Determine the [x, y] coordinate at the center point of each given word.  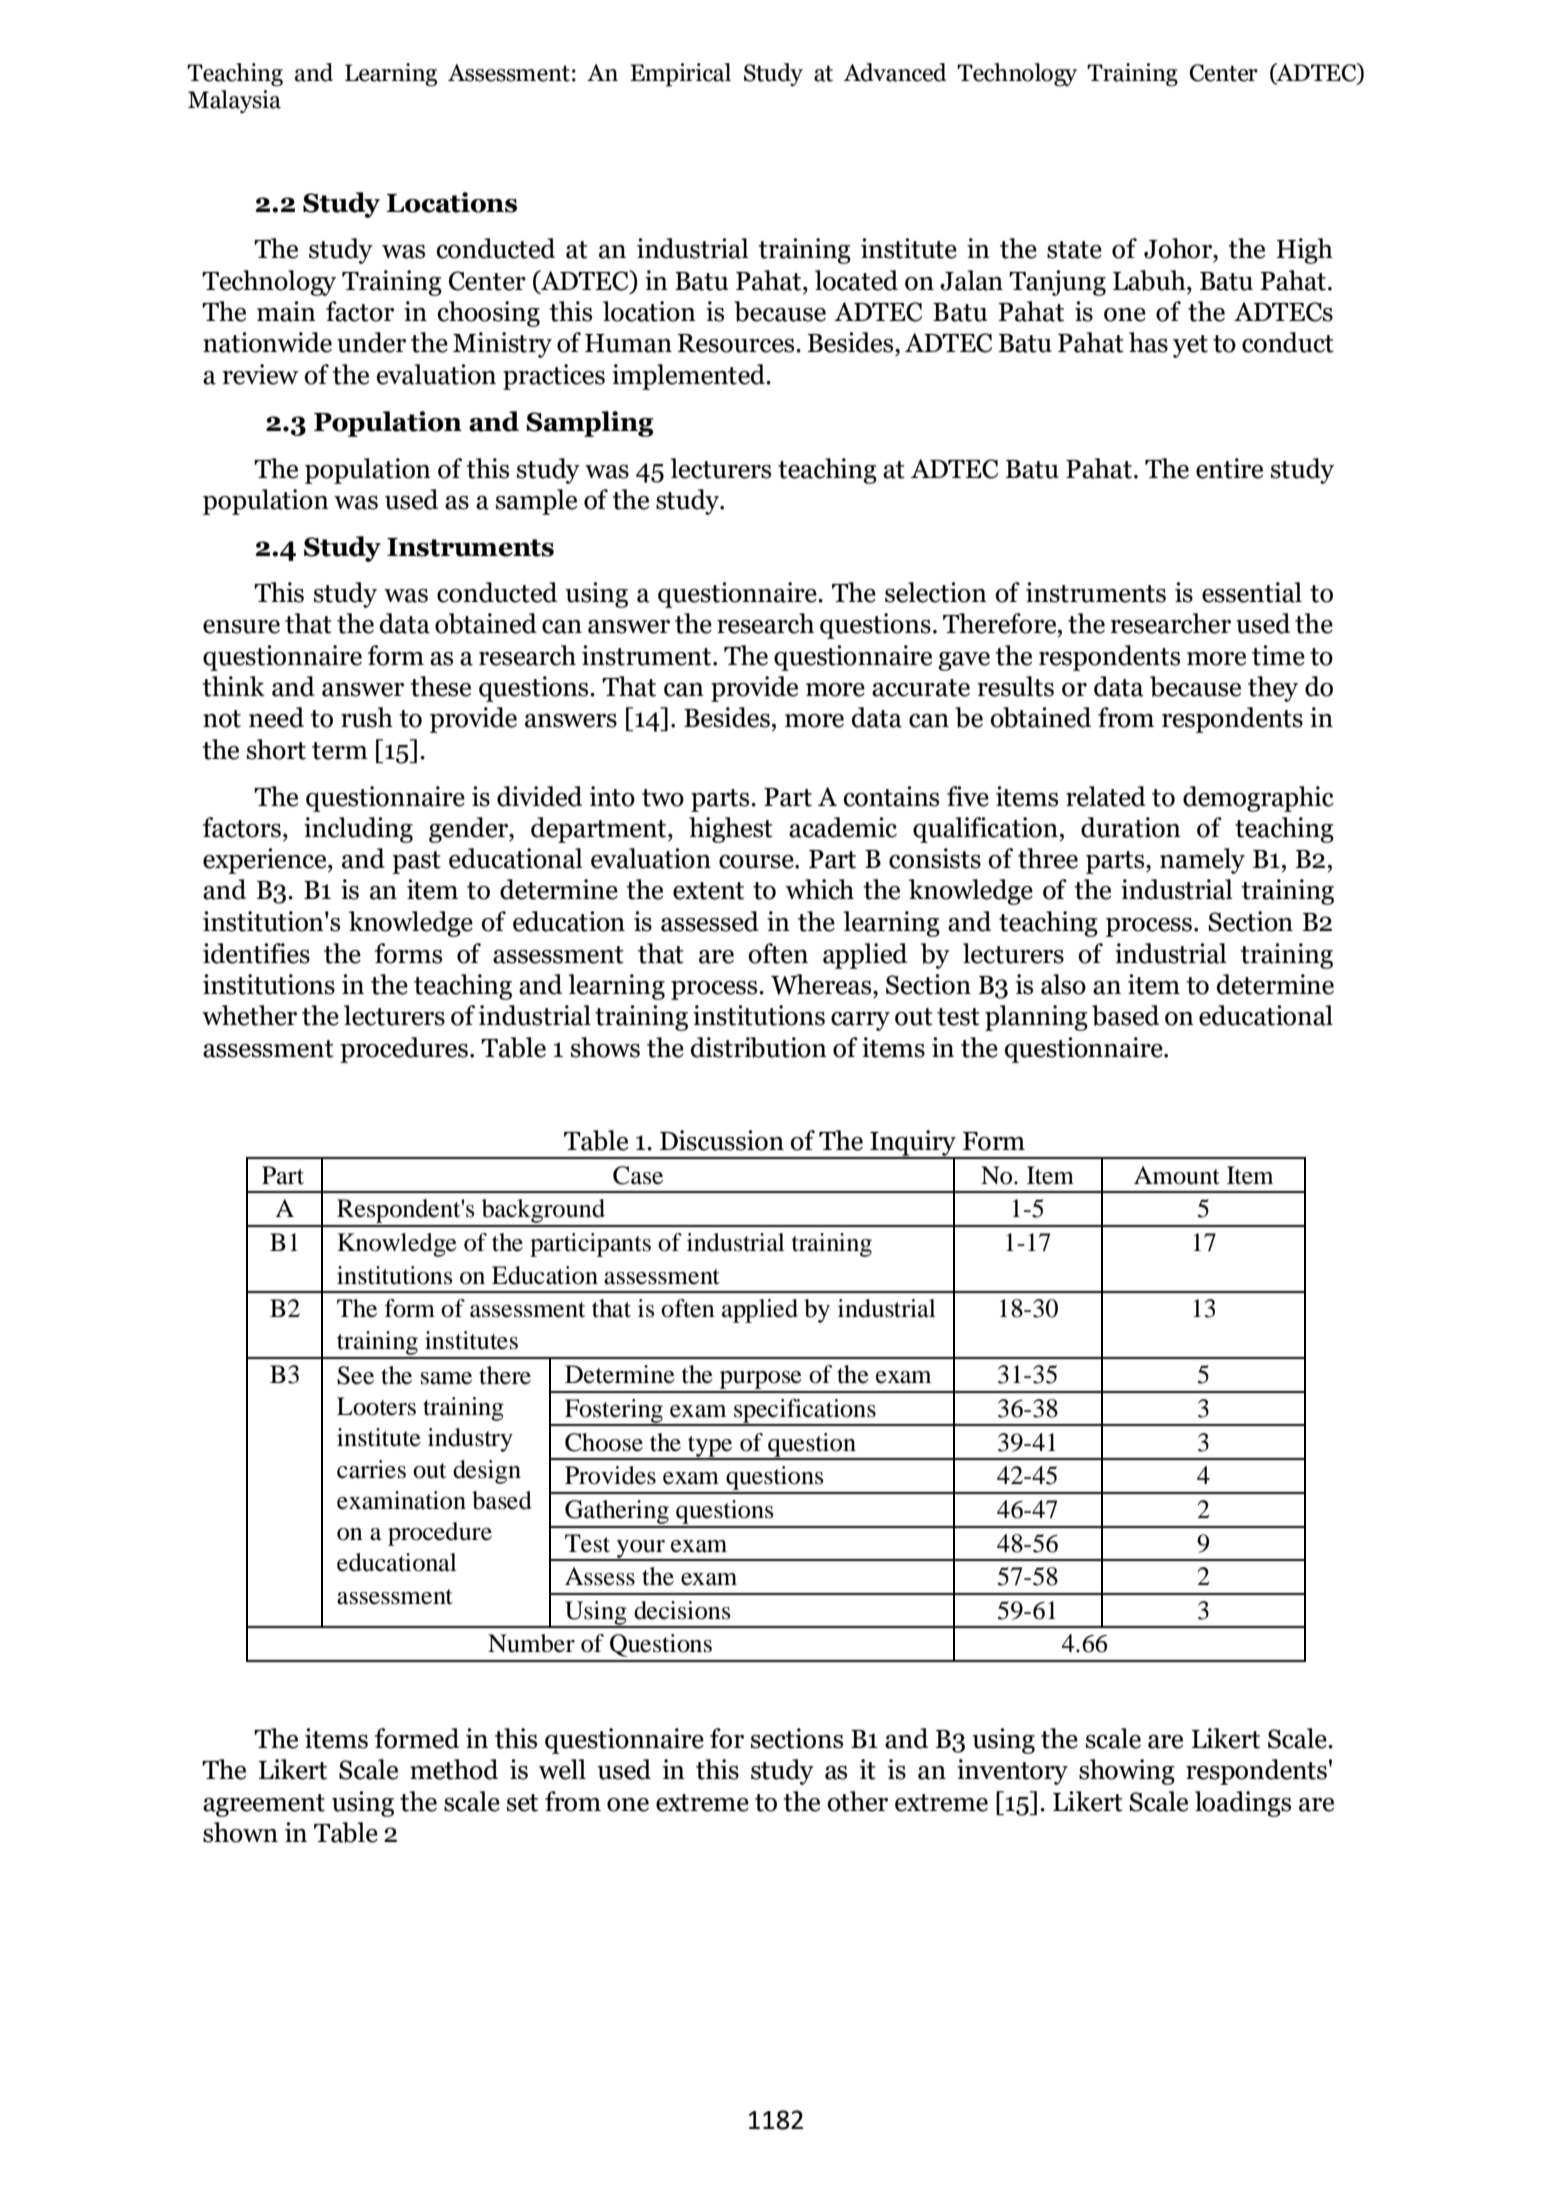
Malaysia [234, 101]
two [663, 798]
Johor [1179, 248]
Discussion [722, 1140]
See [355, 1375]
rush [367, 717]
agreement [264, 1805]
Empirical [680, 75]
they [1273, 689]
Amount [1177, 1175]
